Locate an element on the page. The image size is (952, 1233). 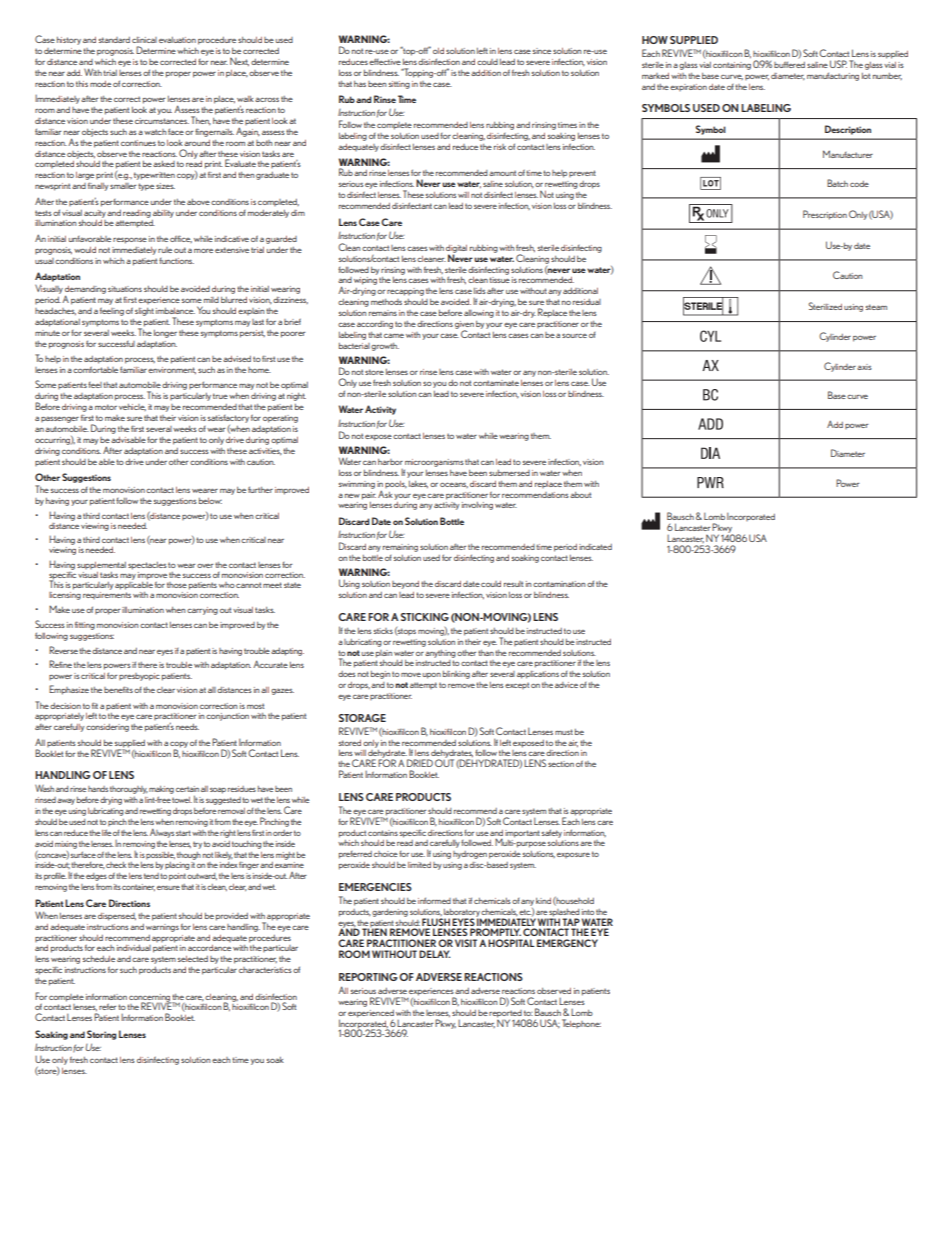
involving is located at coordinates (477, 506).
